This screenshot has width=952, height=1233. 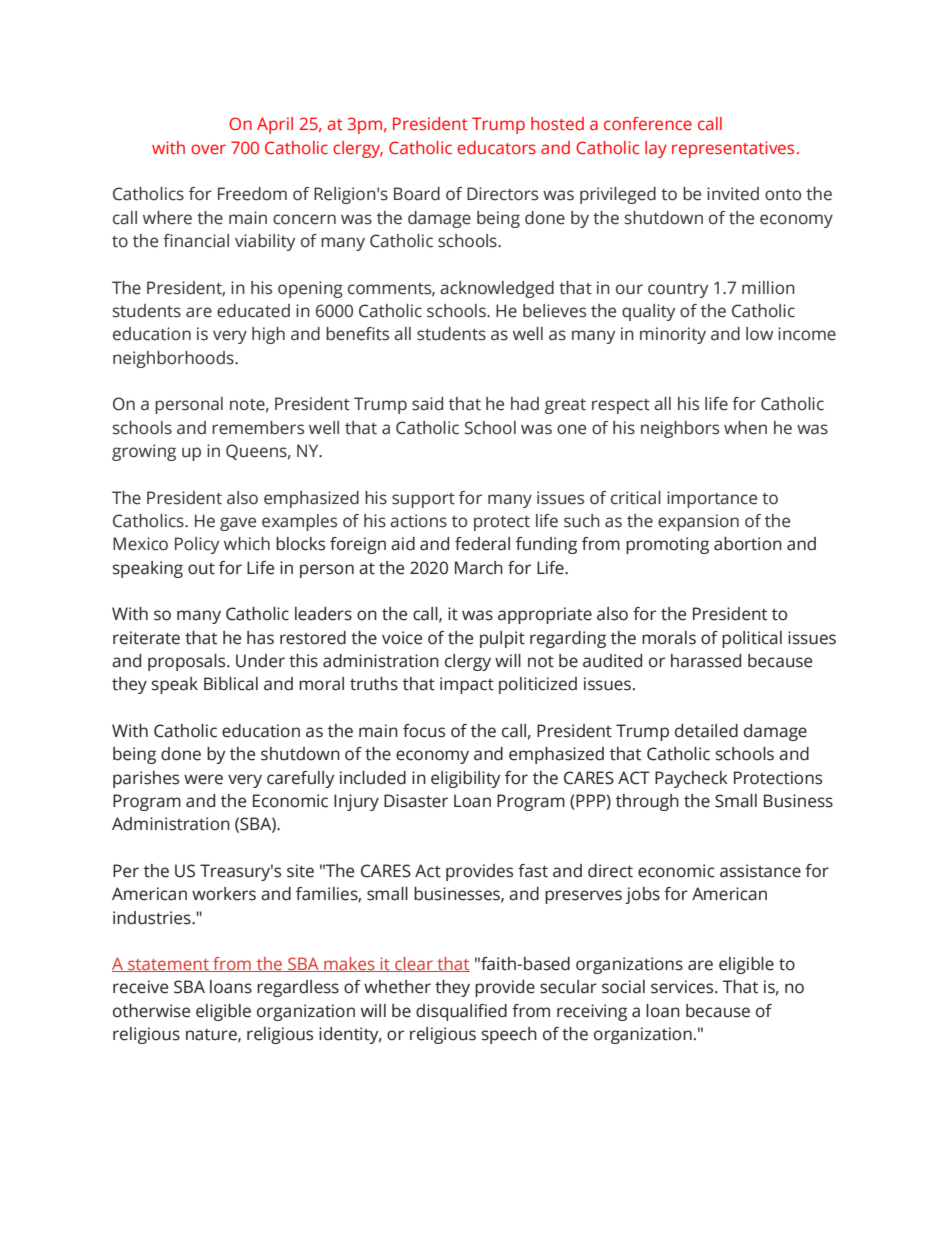 What do you see at coordinates (465, 779) in the screenshot?
I see `eligibility` at bounding box center [465, 779].
